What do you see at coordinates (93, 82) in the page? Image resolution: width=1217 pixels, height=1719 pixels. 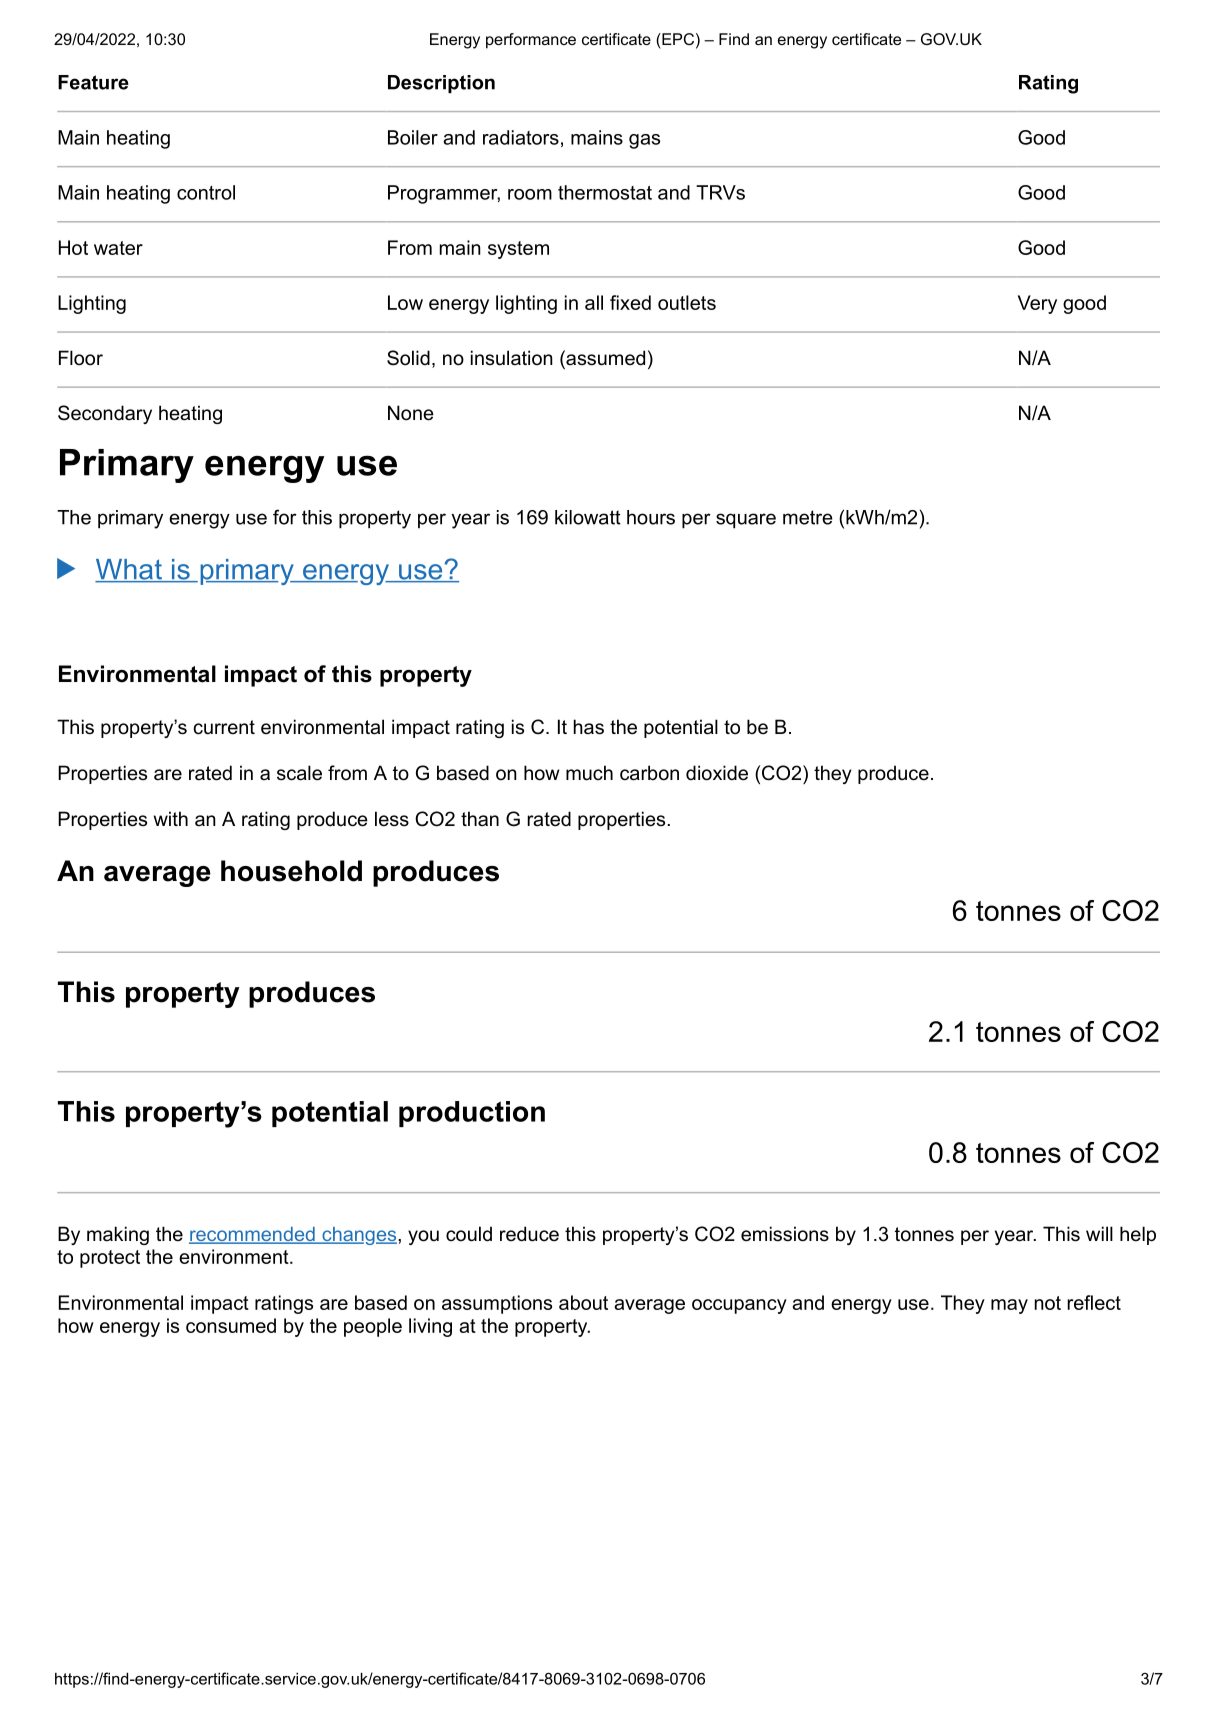 I see `Feature` at bounding box center [93, 82].
